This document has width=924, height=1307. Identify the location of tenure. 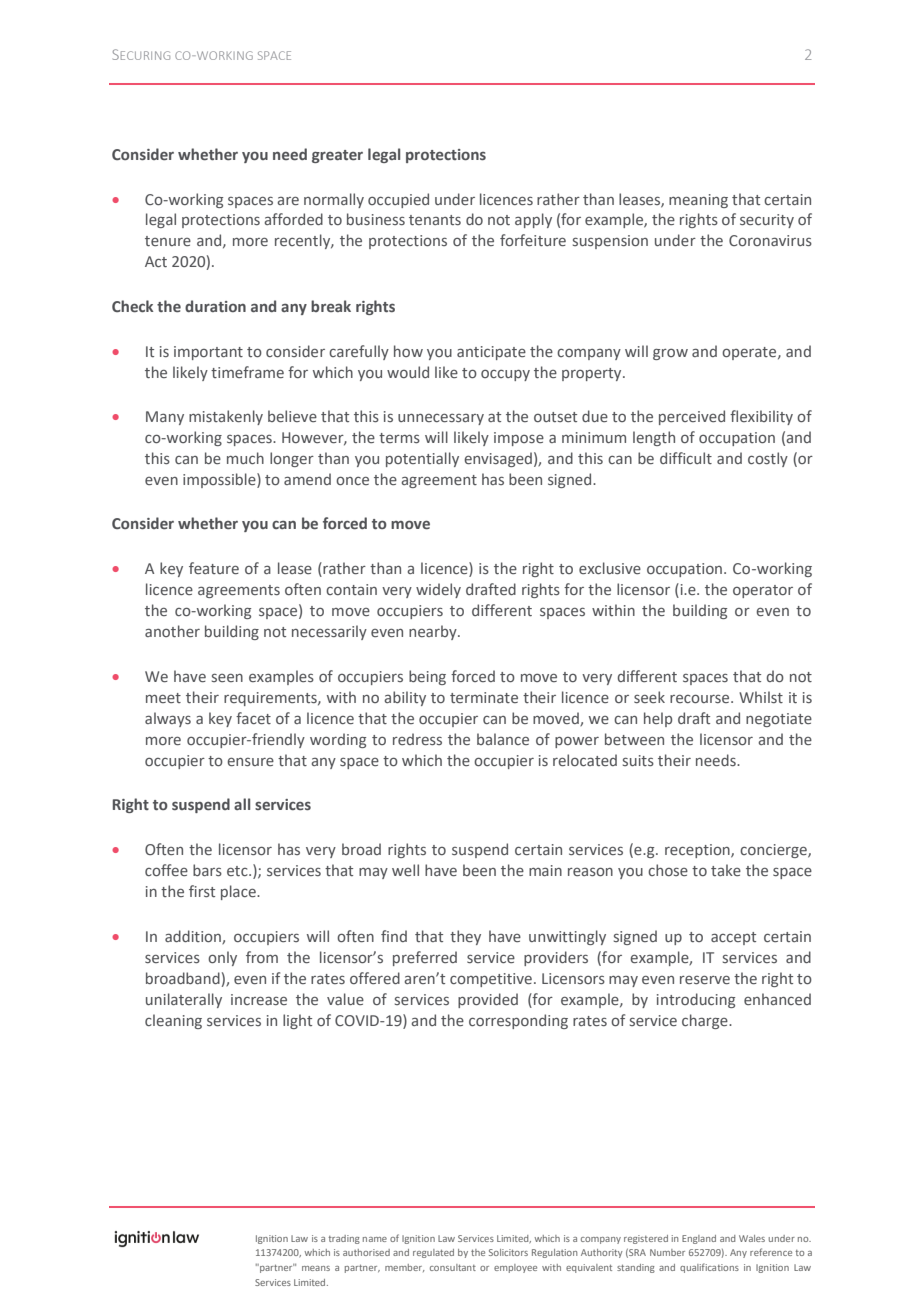
(168, 241).
